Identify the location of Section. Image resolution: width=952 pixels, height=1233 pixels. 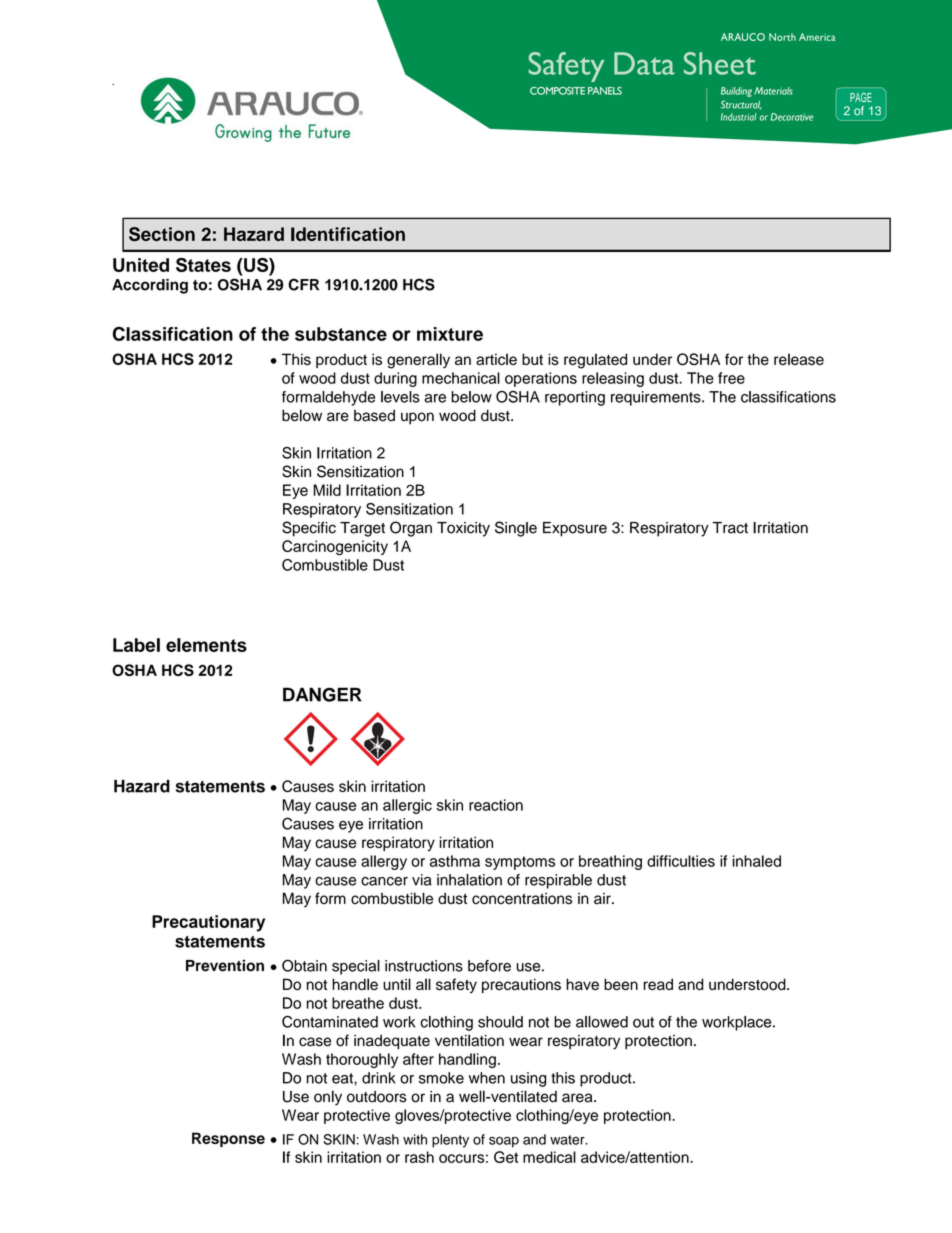
(162, 234).
